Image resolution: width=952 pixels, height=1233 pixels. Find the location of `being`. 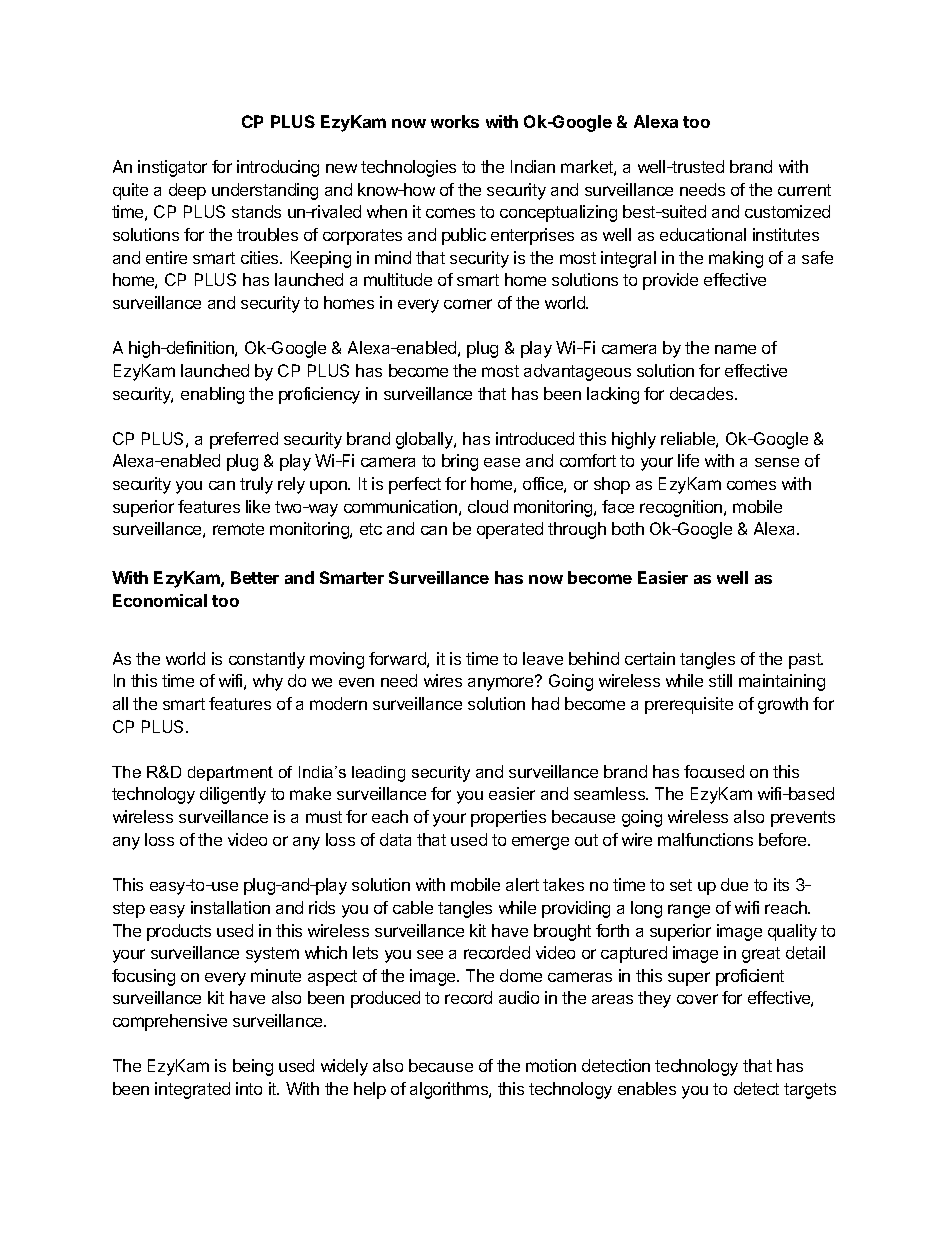

being is located at coordinates (253, 1067).
